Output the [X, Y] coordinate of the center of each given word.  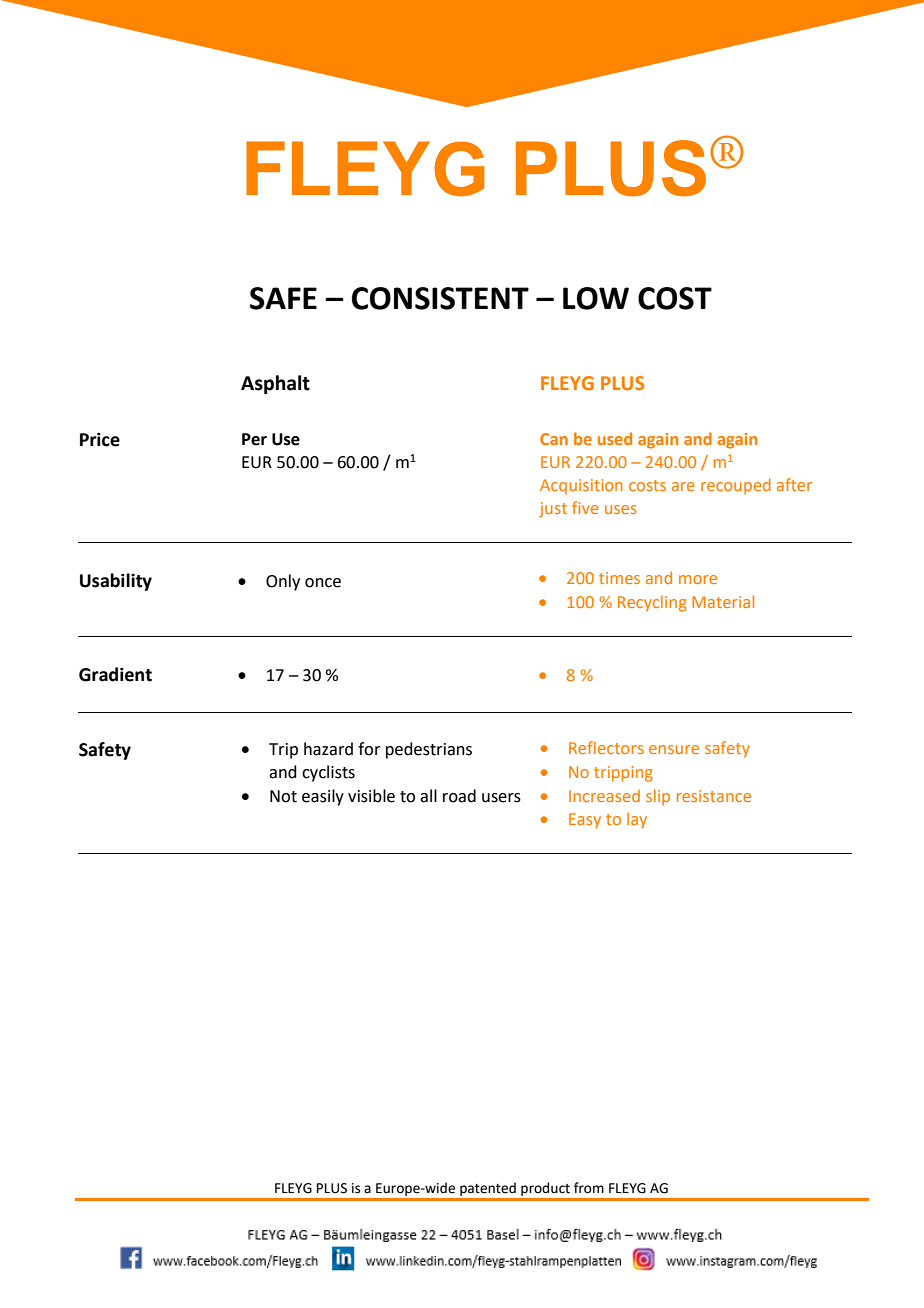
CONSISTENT [440, 298]
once [323, 583]
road [459, 796]
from [589, 1188]
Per [254, 439]
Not [283, 796]
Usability [116, 582]
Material [723, 601]
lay [637, 820]
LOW [596, 298]
